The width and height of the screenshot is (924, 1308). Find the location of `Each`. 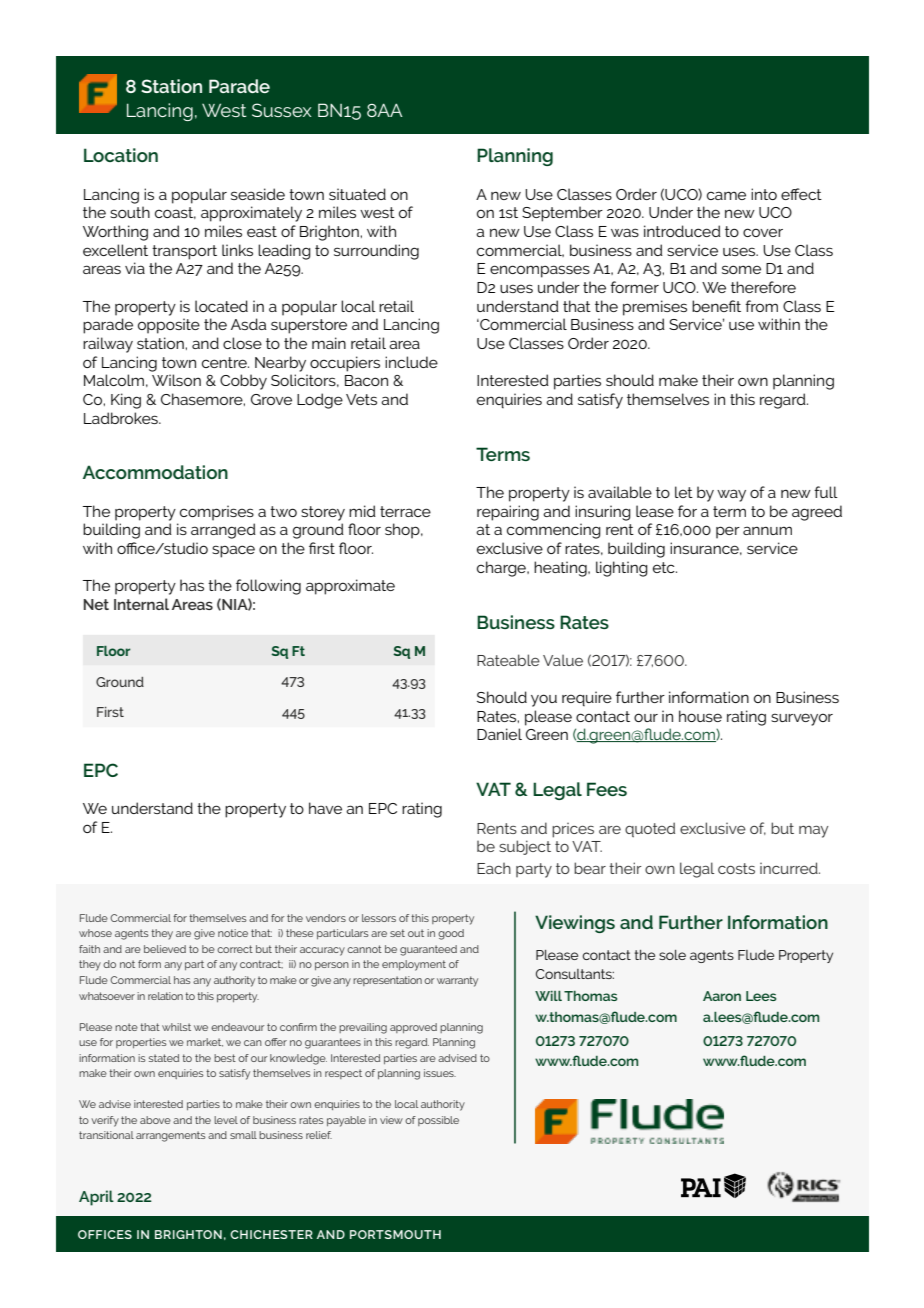

Each is located at coordinates (494, 868).
